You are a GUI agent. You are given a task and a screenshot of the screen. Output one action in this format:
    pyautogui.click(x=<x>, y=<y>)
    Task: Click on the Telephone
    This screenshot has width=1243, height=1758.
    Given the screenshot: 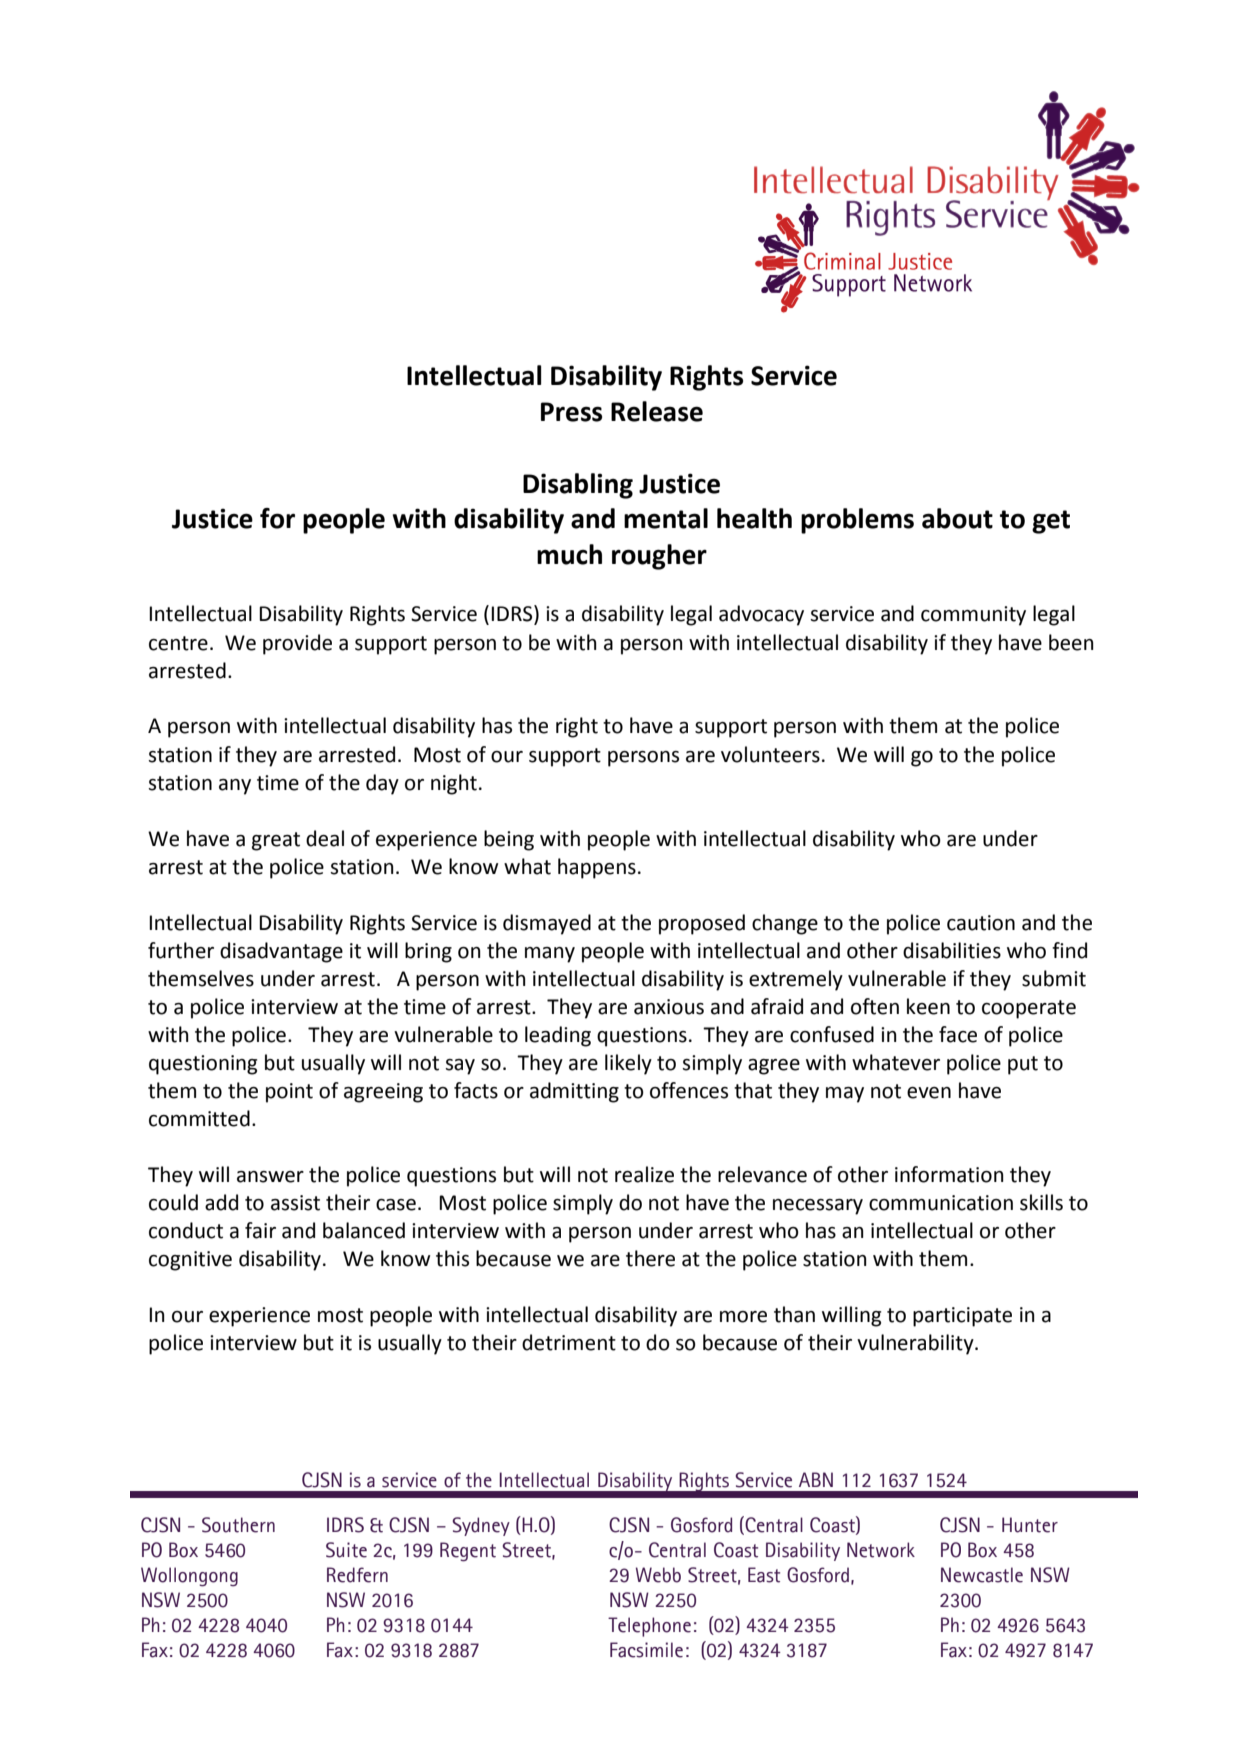 What is the action you would take?
    pyautogui.click(x=649, y=1627)
